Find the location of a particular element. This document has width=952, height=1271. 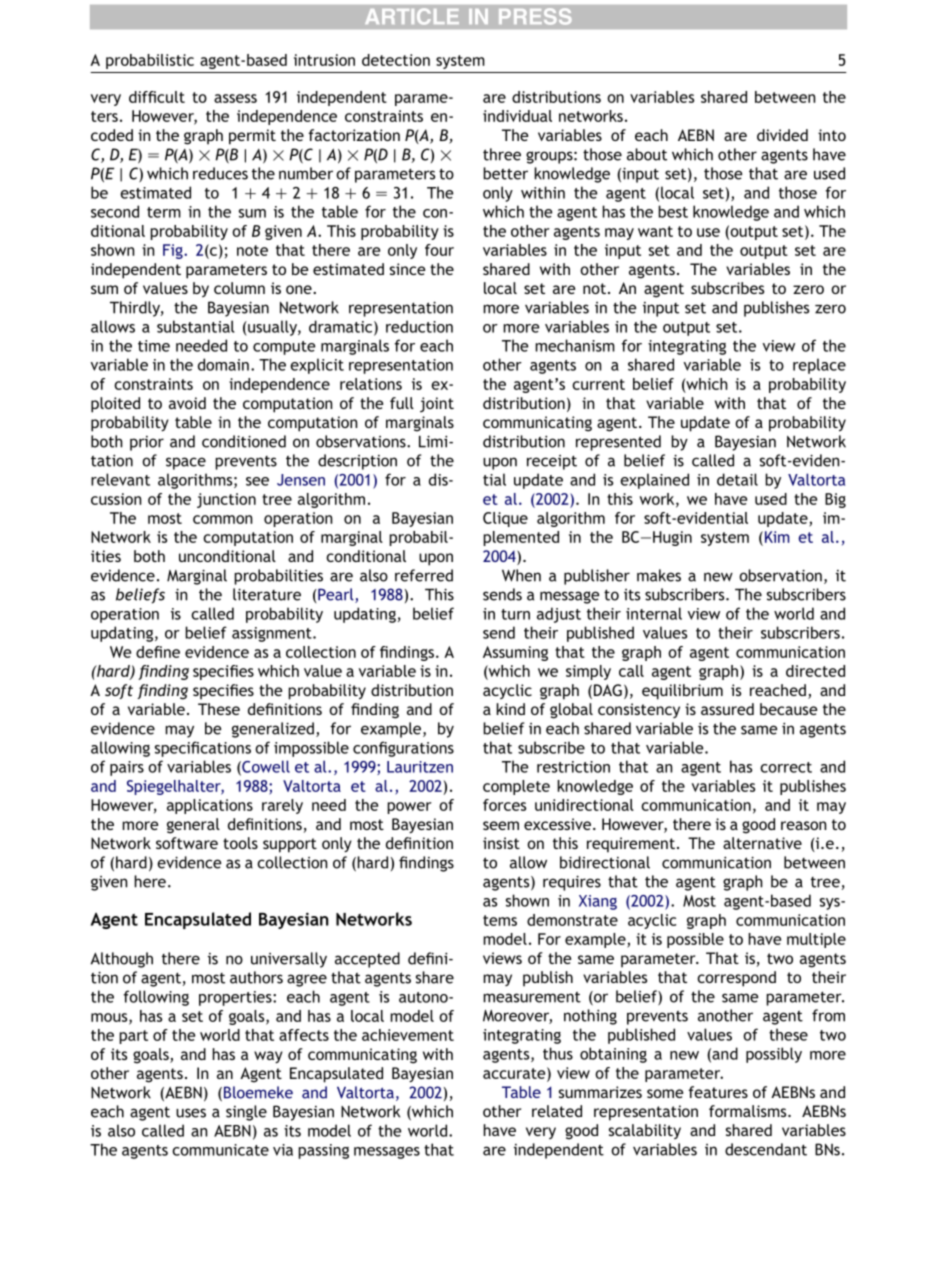

replace is located at coordinates (819, 366).
